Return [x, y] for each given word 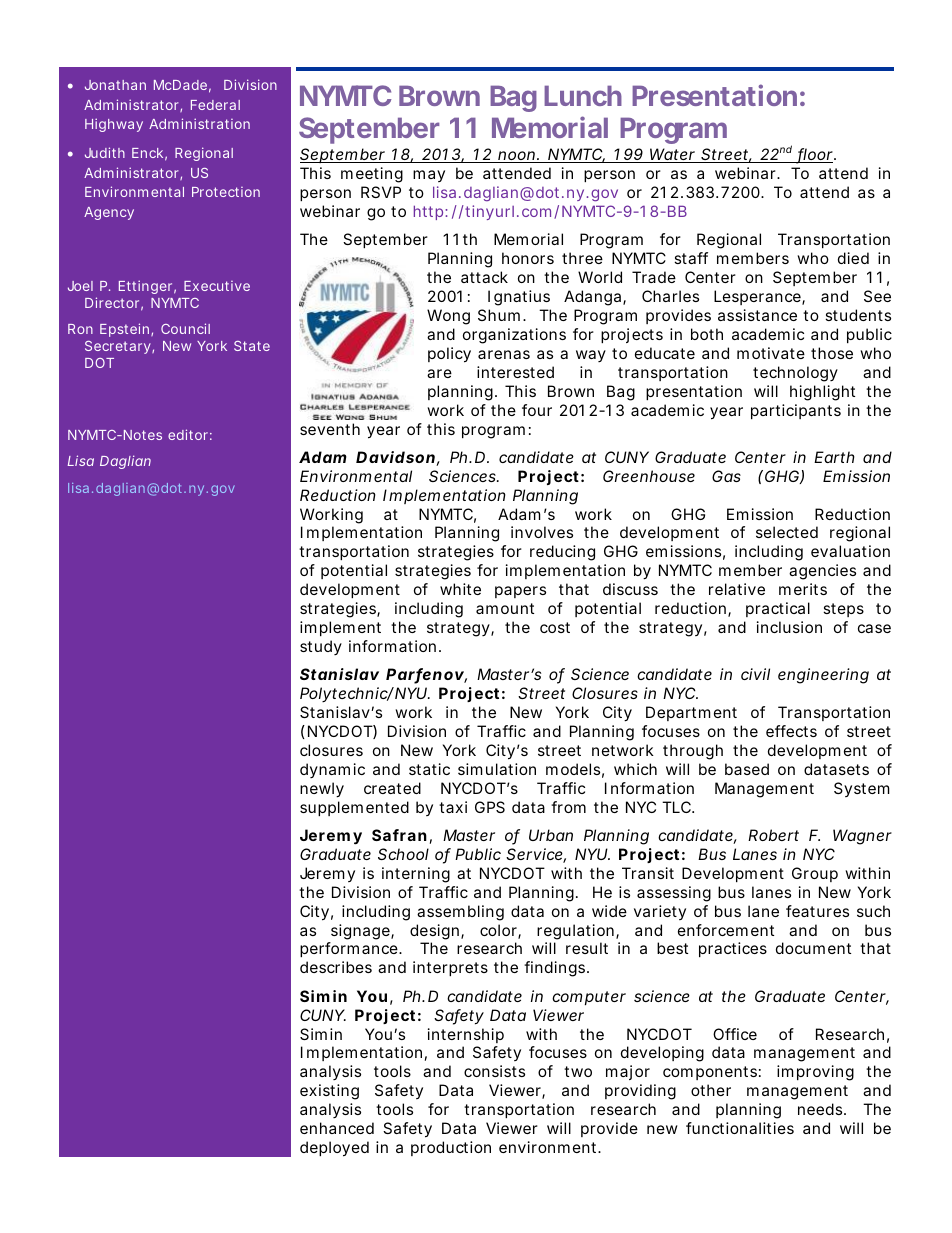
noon [518, 157]
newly [322, 790]
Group [815, 874]
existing [329, 1092]
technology [795, 374]
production [451, 1148]
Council [185, 328]
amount [505, 608]
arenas [504, 354]
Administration [199, 123]
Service [536, 855]
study [321, 647]
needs [822, 1109]
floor [816, 155]
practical [778, 609]
